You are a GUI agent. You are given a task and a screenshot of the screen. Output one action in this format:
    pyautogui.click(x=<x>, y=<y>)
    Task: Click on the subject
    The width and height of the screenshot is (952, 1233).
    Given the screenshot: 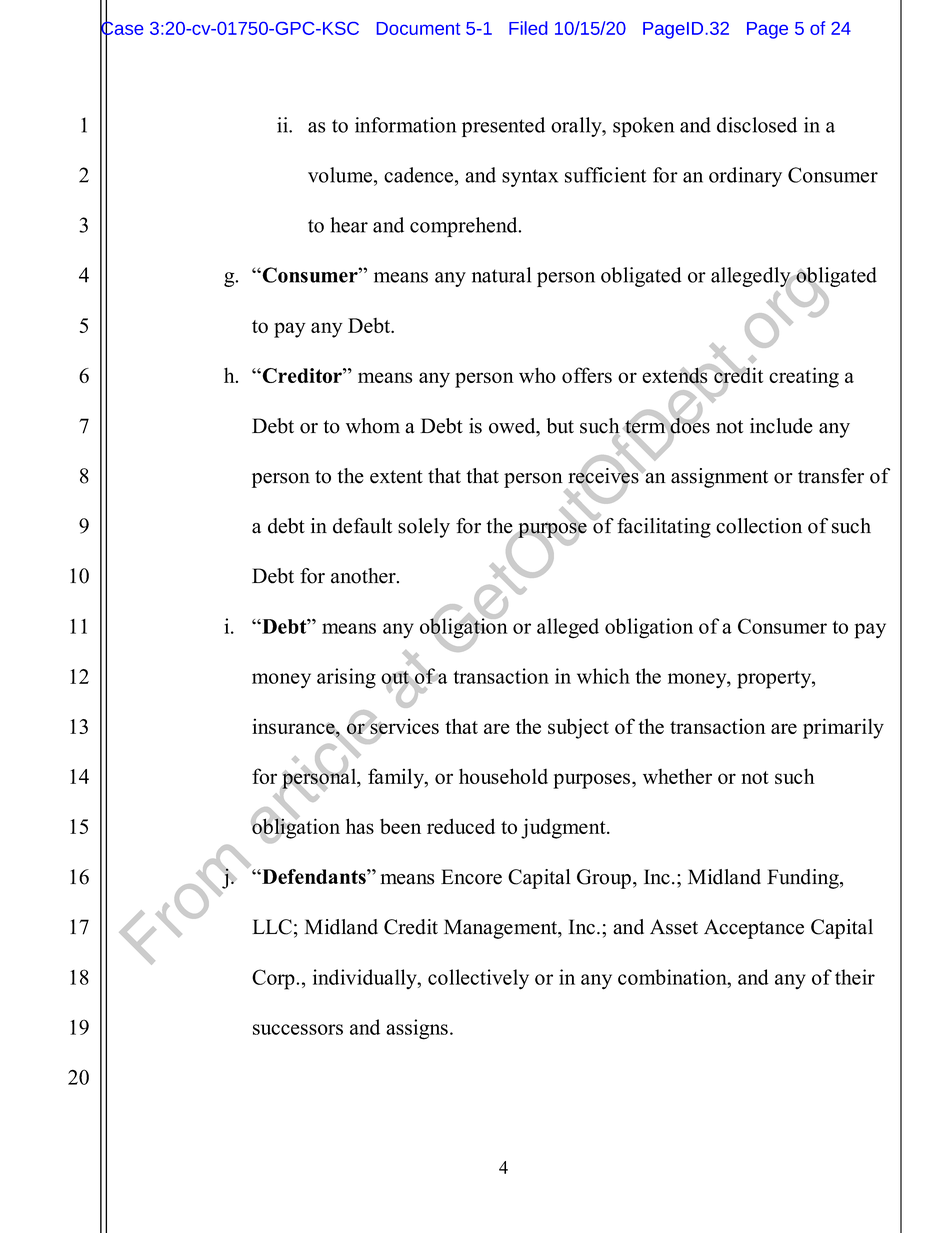 What is the action you would take?
    pyautogui.click(x=578, y=728)
